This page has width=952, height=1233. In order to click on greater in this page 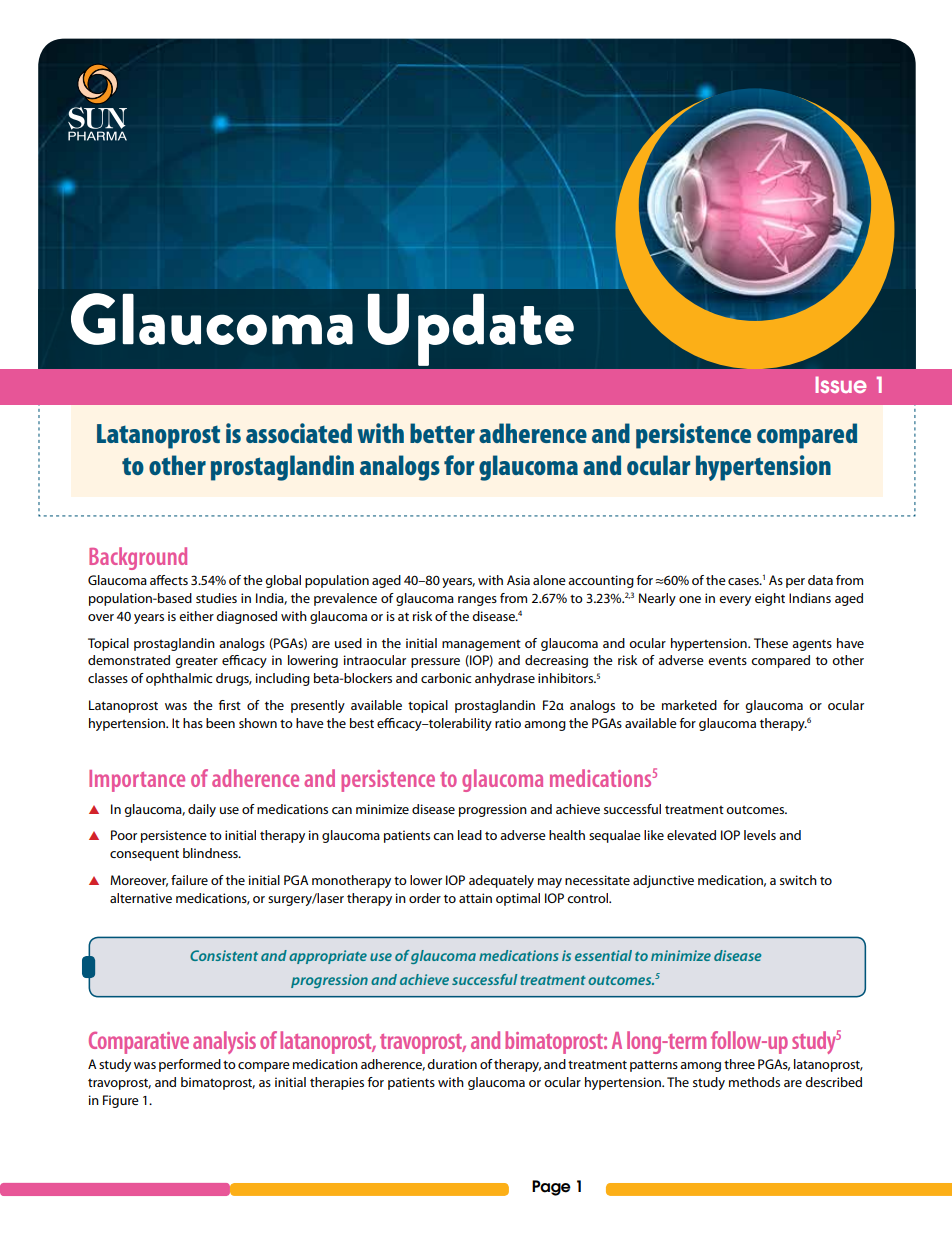, I will do `click(196, 662)`.
